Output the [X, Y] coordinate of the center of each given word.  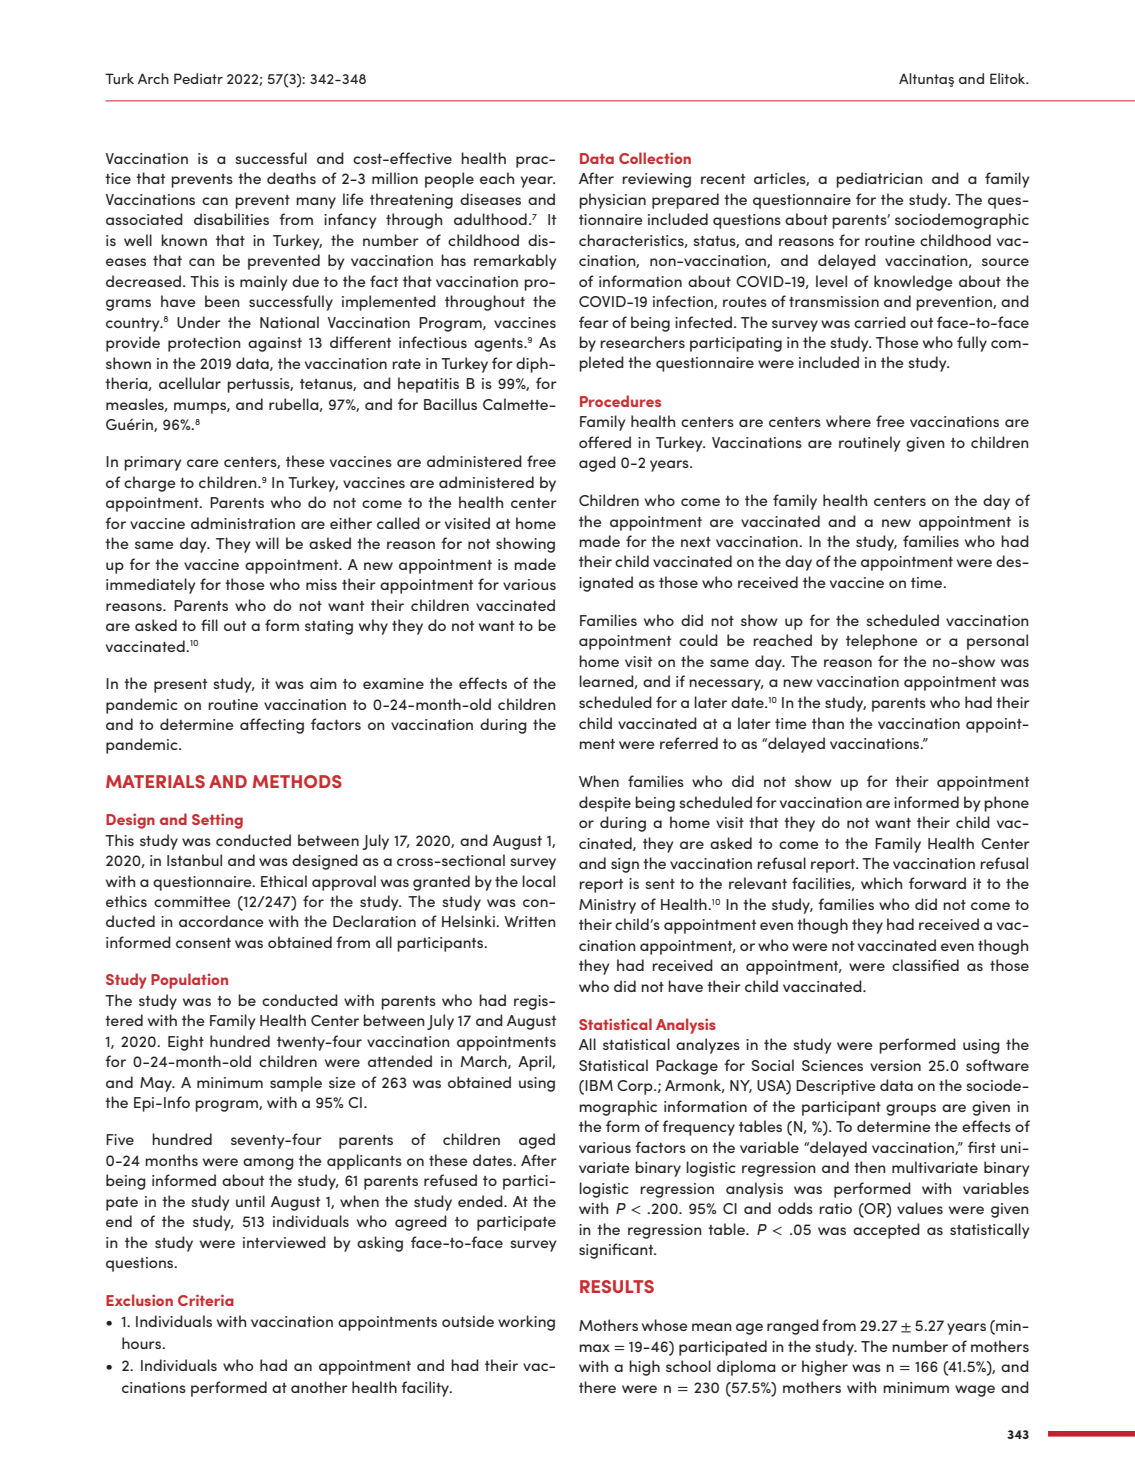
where [848, 421]
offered [605, 442]
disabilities [231, 219]
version [895, 1065]
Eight [186, 1043]
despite [605, 804]
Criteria [206, 1300]
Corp [636, 1087]
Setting [217, 821]
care [203, 463]
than [828, 723]
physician [612, 201]
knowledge [913, 283]
